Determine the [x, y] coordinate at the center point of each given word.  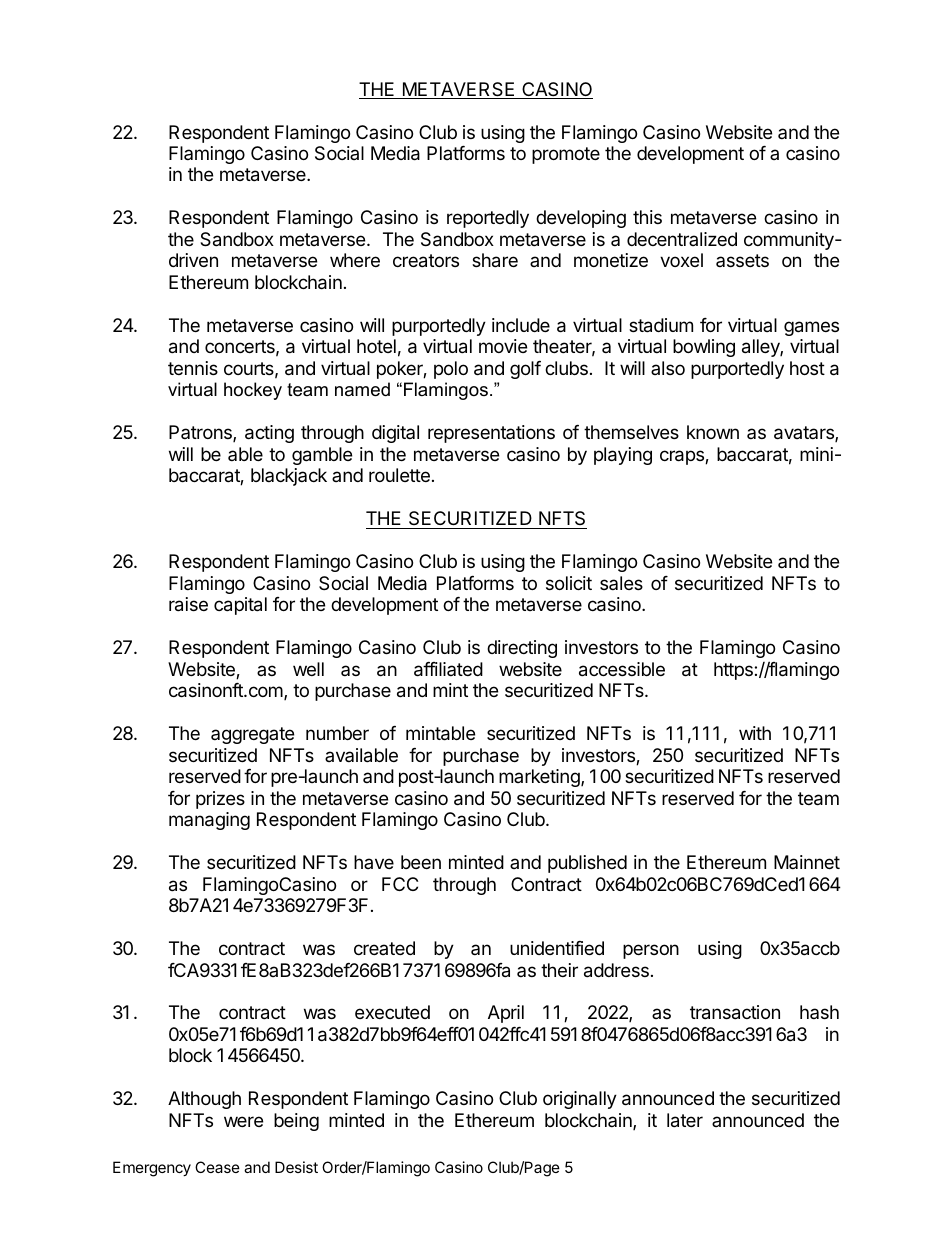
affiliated [448, 669]
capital [240, 606]
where [355, 260]
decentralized [682, 239]
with [755, 733]
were [243, 1121]
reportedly [488, 219]
